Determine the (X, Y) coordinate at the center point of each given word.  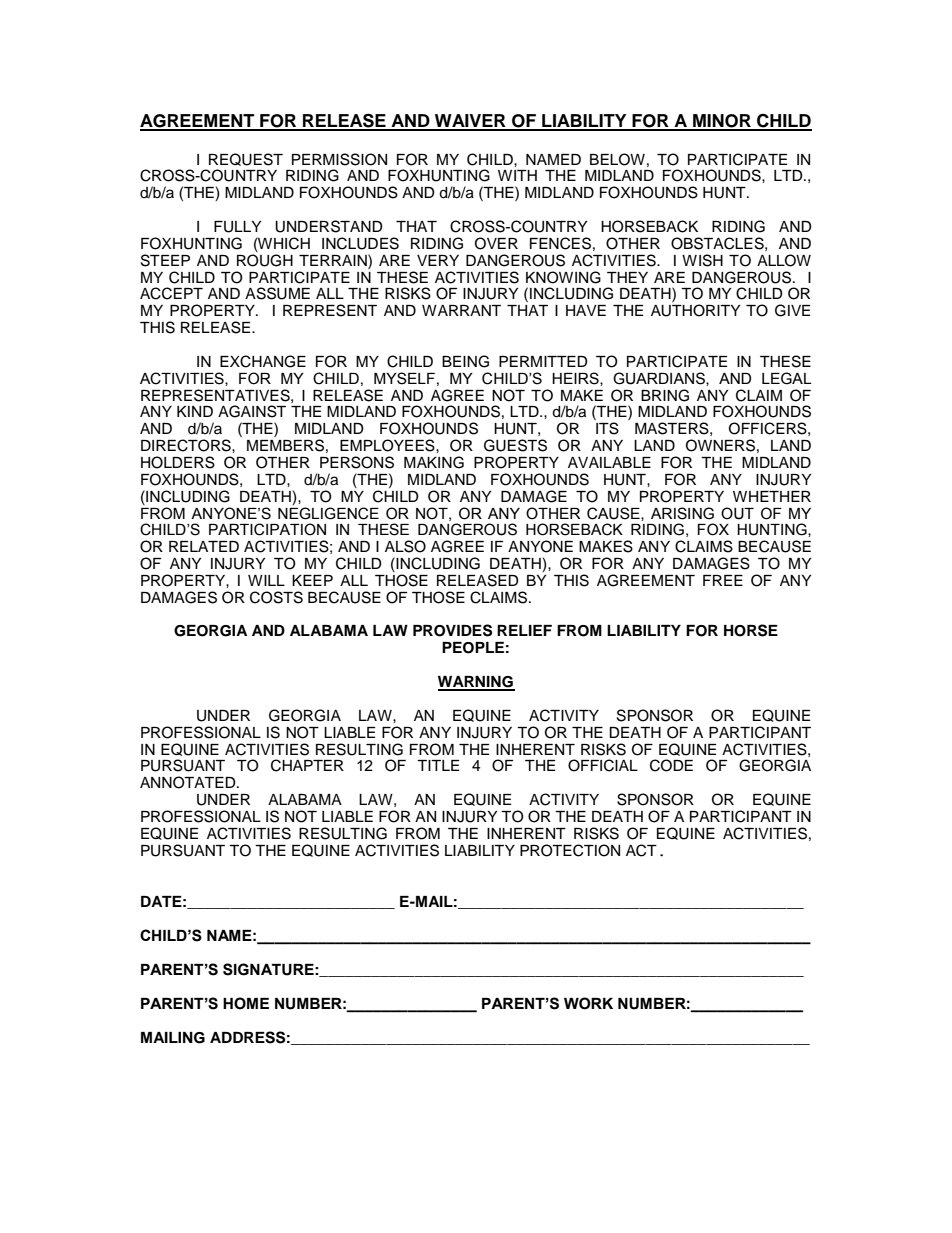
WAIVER (470, 122)
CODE (671, 765)
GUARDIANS (660, 379)
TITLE (438, 765)
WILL (266, 580)
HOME (246, 1003)
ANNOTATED (189, 782)
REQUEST (246, 159)
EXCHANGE (263, 361)
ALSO (405, 546)
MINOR (722, 122)
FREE (723, 580)
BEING (465, 361)
